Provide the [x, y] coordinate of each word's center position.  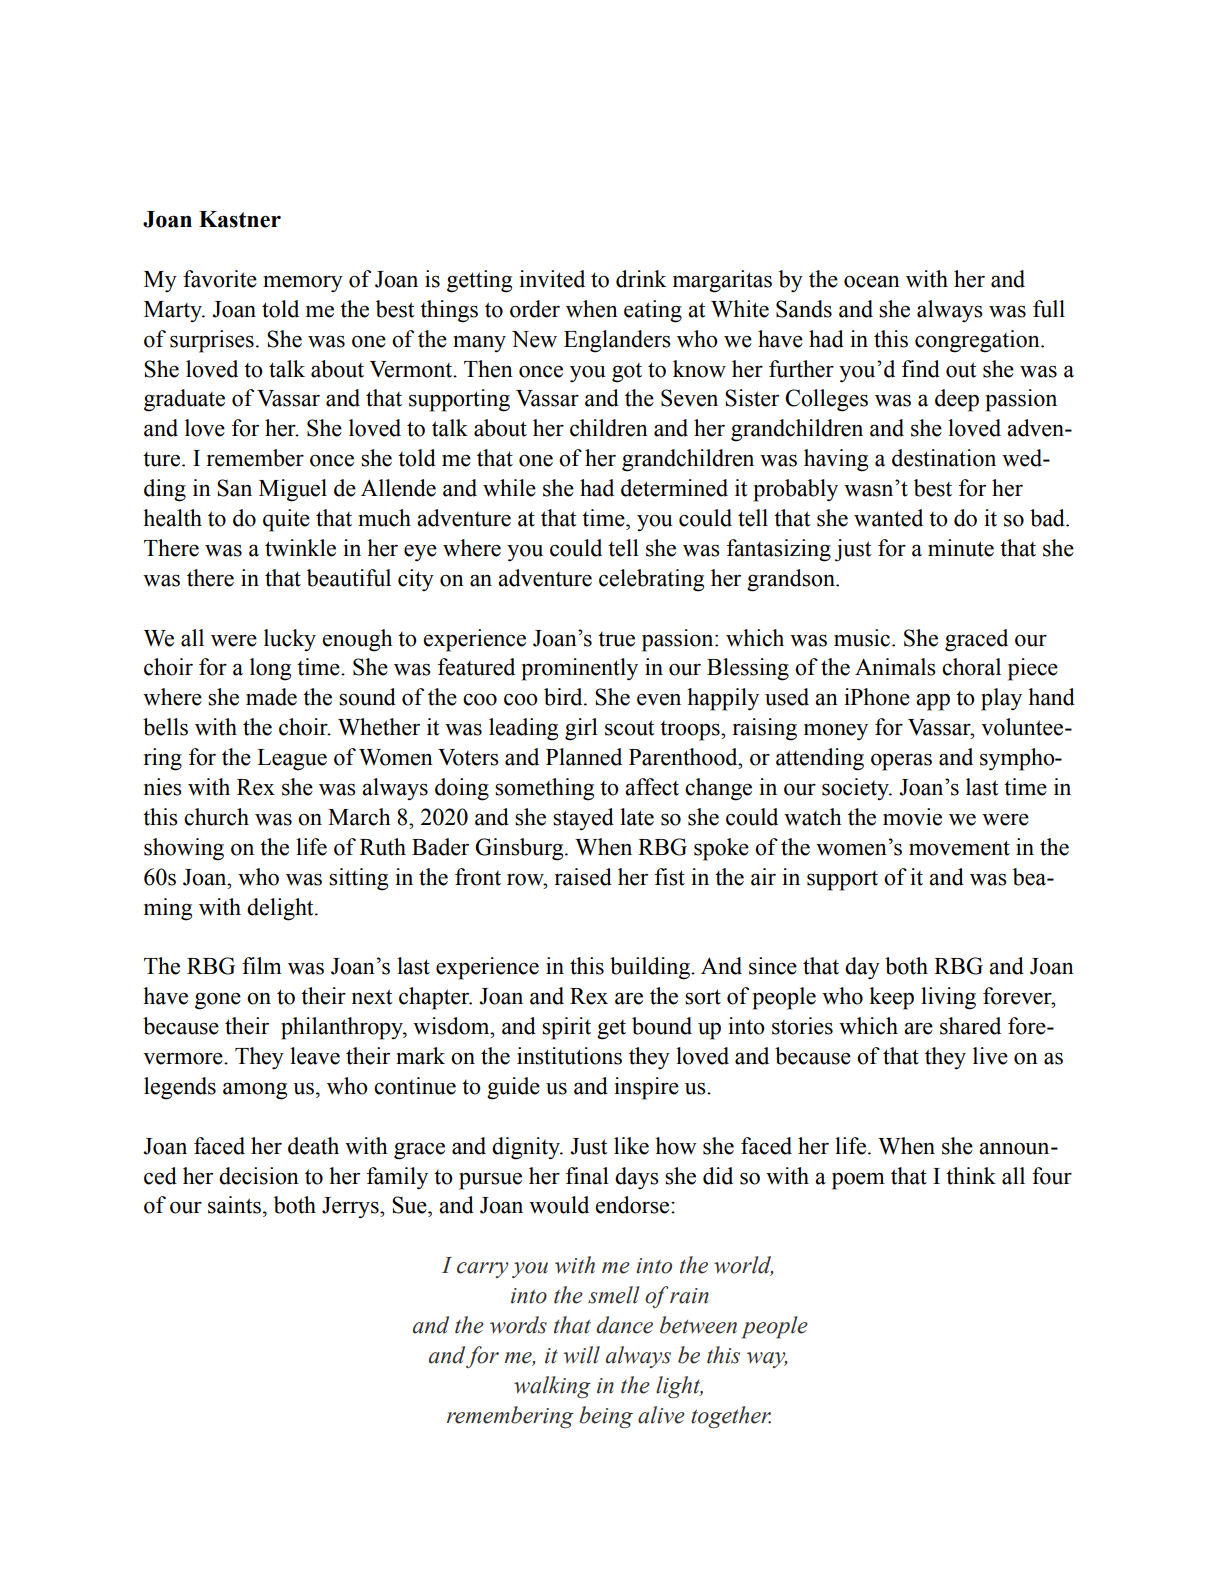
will [582, 1355]
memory [303, 283]
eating [653, 311]
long [270, 669]
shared [970, 1026]
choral [971, 667]
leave [315, 1056]
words [518, 1325]
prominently [579, 669]
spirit [566, 1028]
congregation [978, 341]
